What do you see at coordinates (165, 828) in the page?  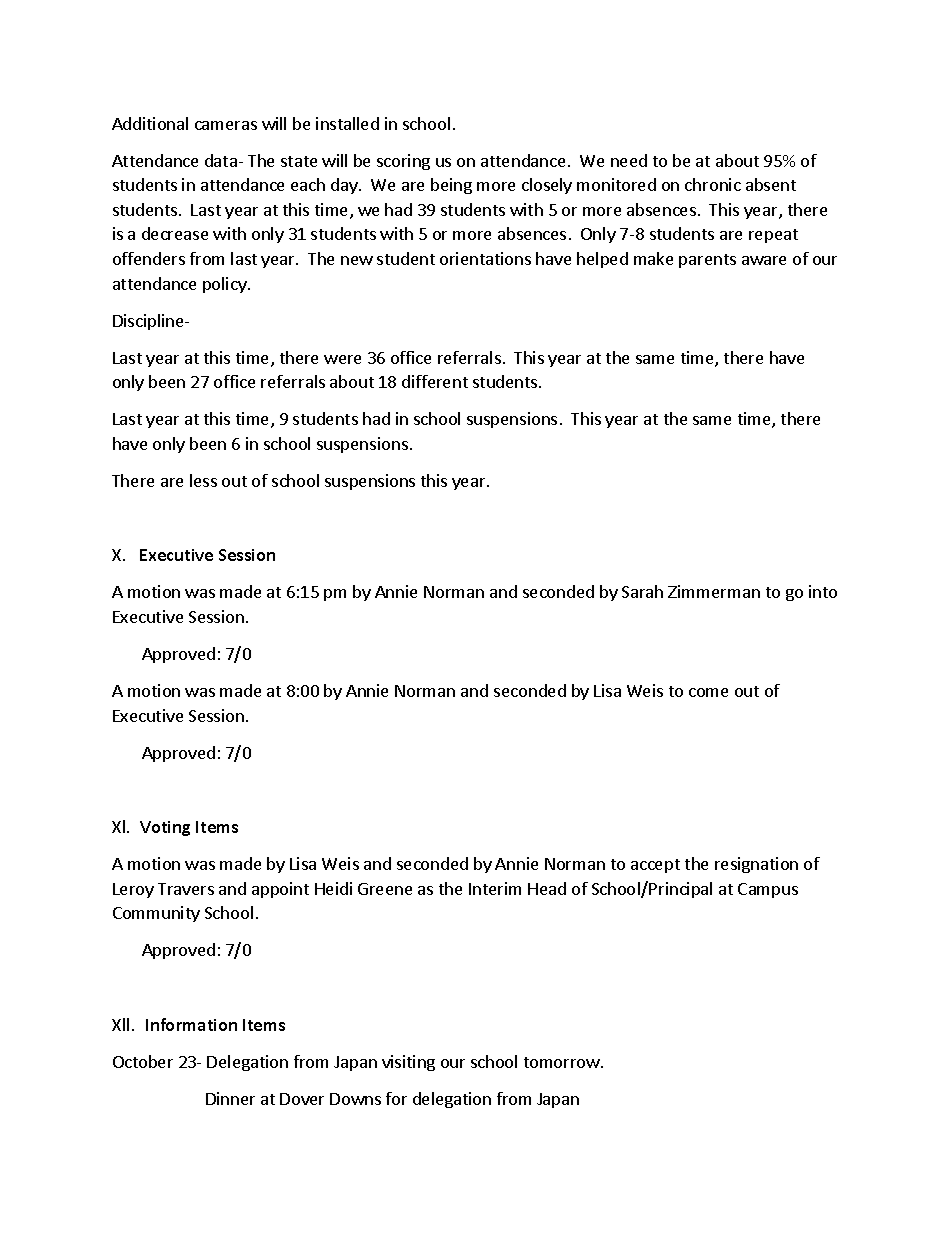 I see `Voting` at bounding box center [165, 828].
